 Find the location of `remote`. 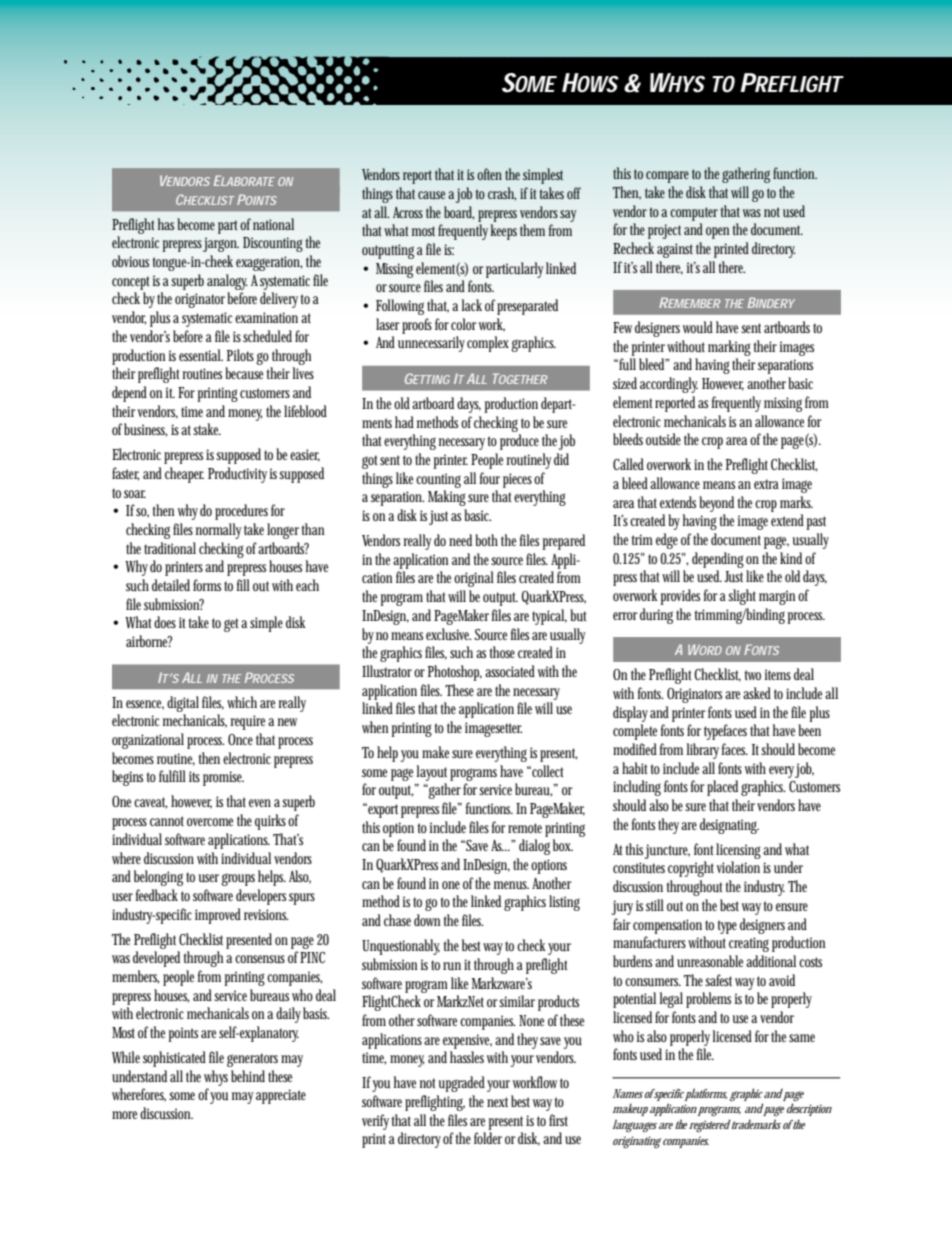

remote is located at coordinates (525, 828).
